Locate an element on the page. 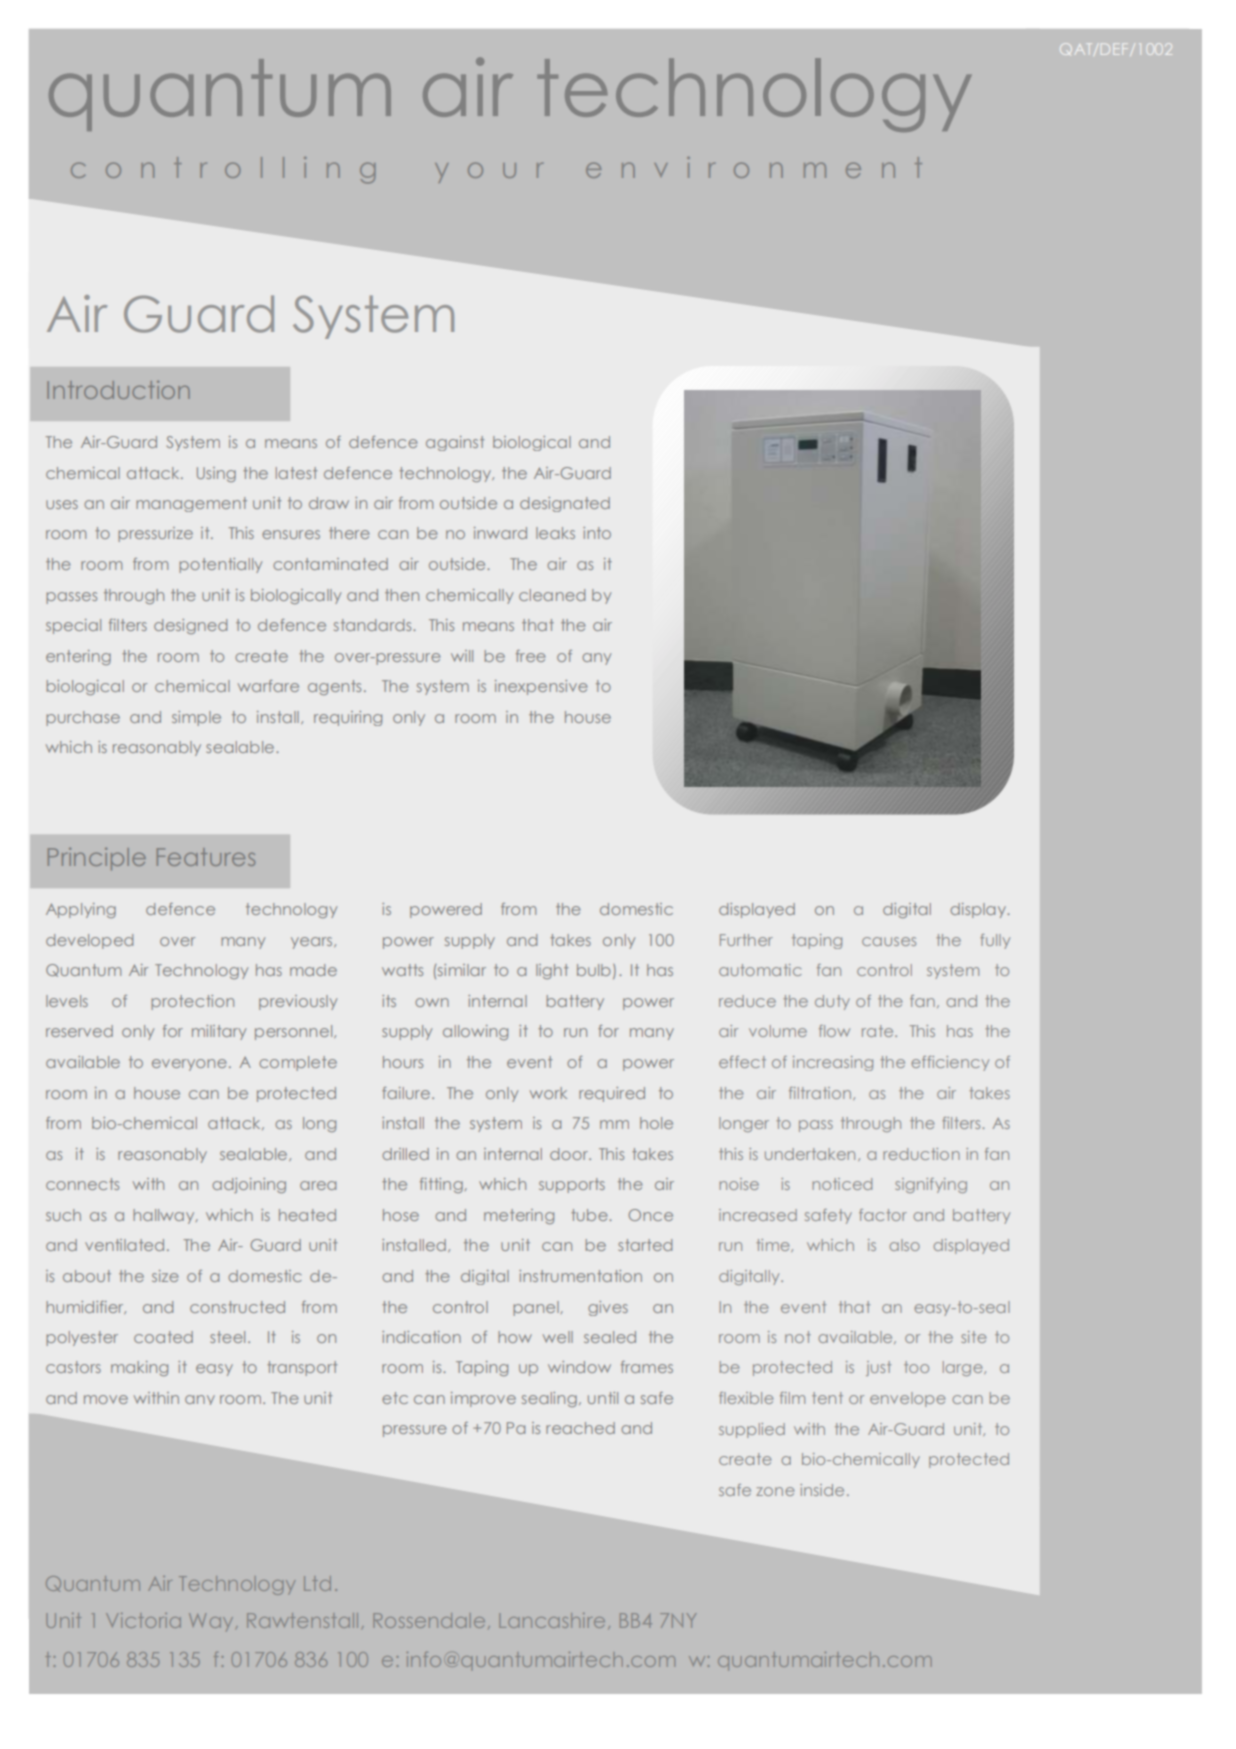 This image has height=1749, width=1236. into is located at coordinates (597, 533).
